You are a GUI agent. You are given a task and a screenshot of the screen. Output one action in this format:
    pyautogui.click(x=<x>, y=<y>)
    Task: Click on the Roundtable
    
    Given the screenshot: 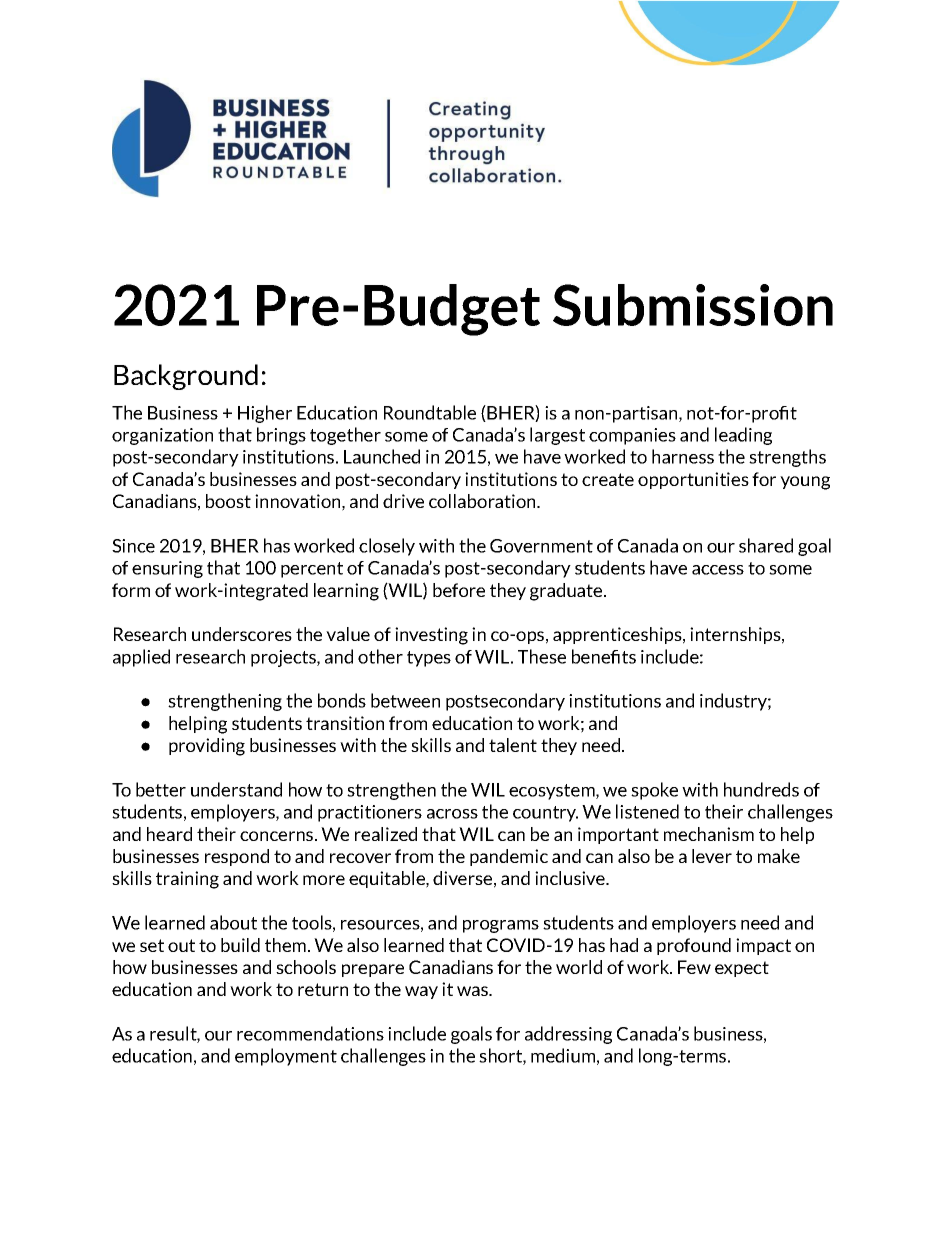 What is the action you would take?
    pyautogui.click(x=430, y=412)
